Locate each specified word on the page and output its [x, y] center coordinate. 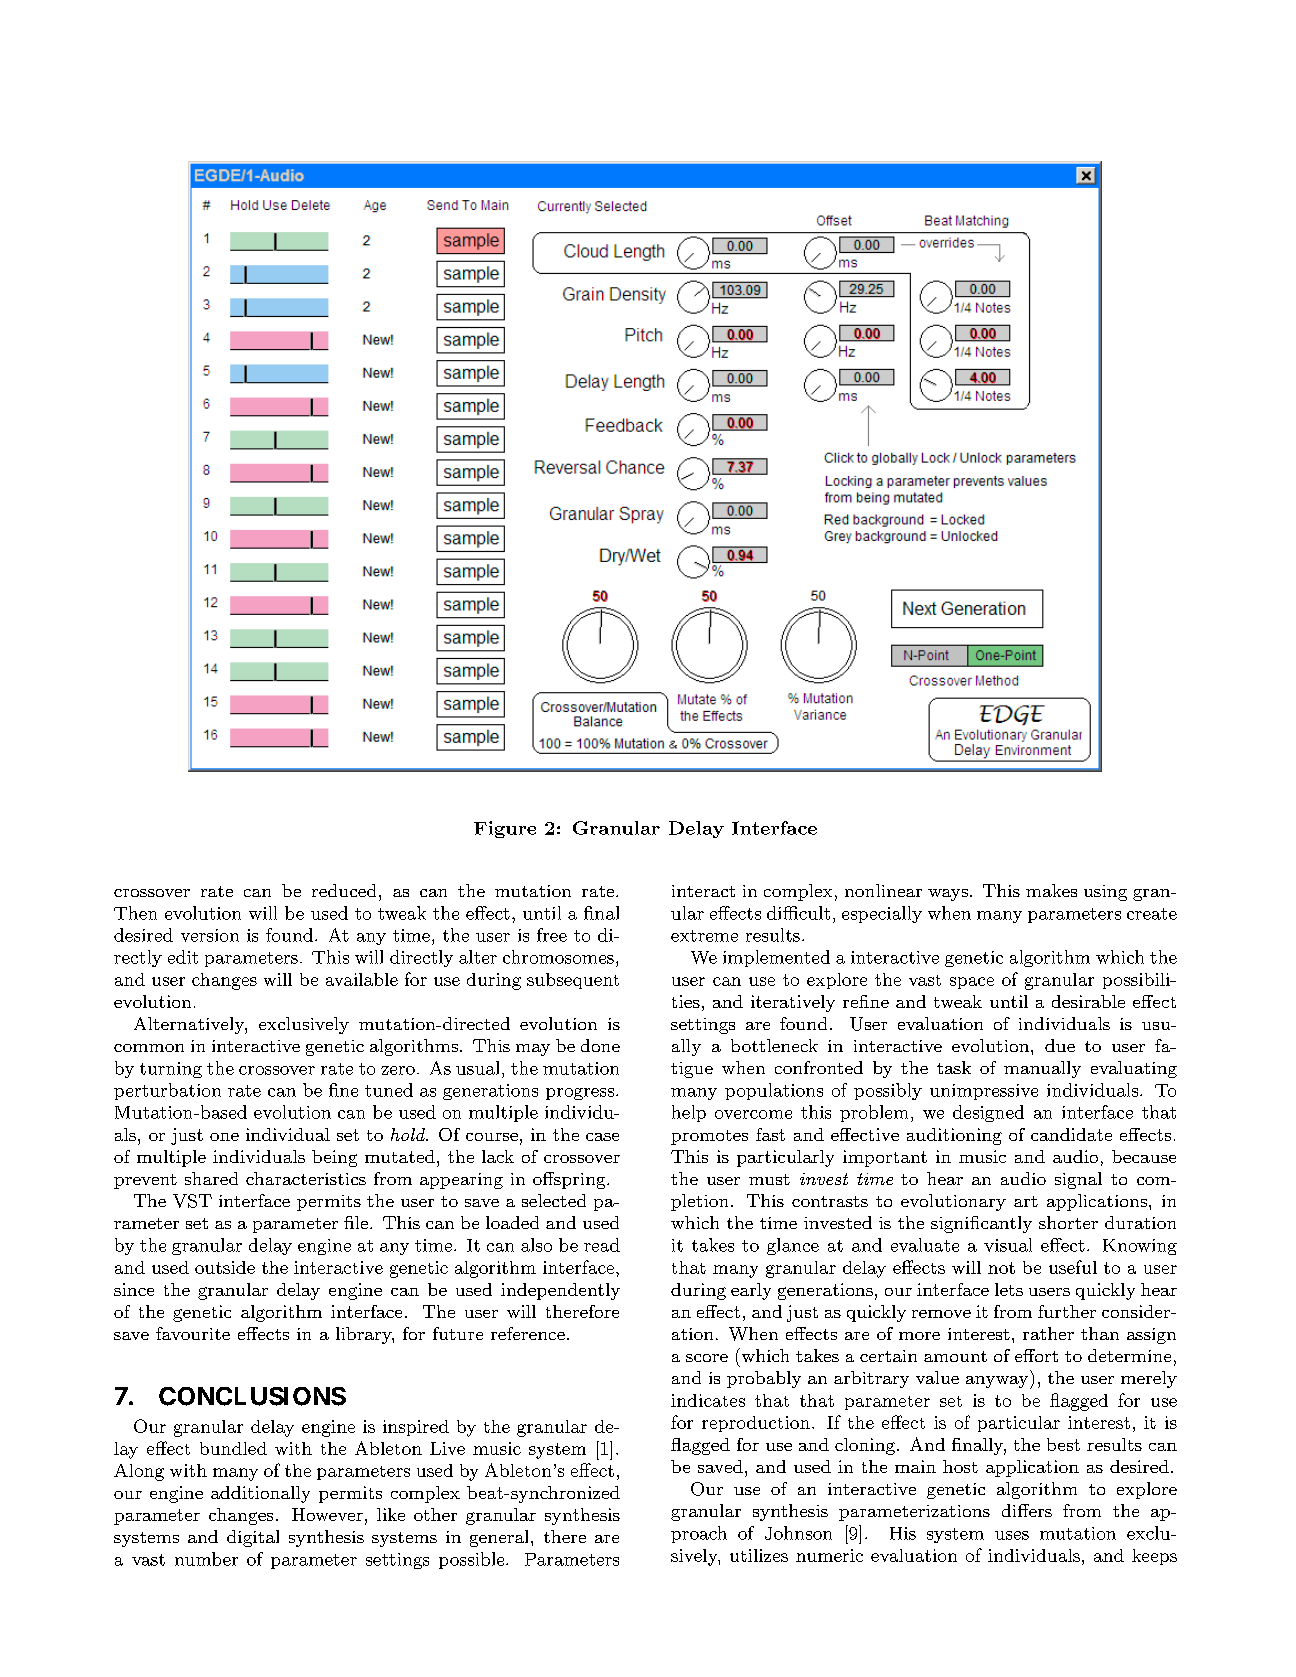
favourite [193, 1333]
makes [1051, 890]
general [501, 1538]
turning [171, 1070]
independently [560, 1291]
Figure [505, 829]
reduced [344, 890]
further [1067, 1311]
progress [581, 1094]
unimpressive [984, 1092]
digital [253, 1538]
